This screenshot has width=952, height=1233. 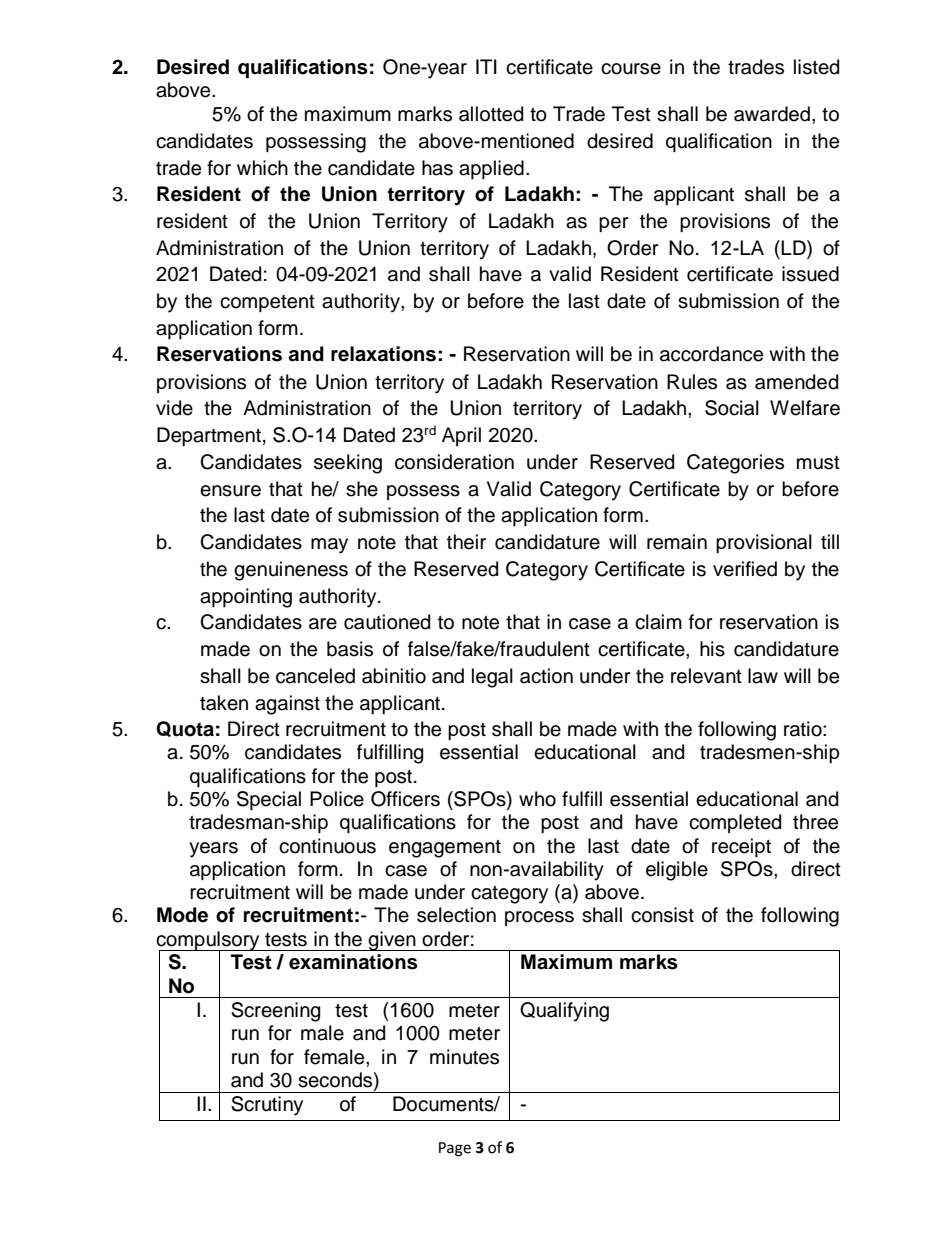 I want to click on April, so click(x=461, y=436).
